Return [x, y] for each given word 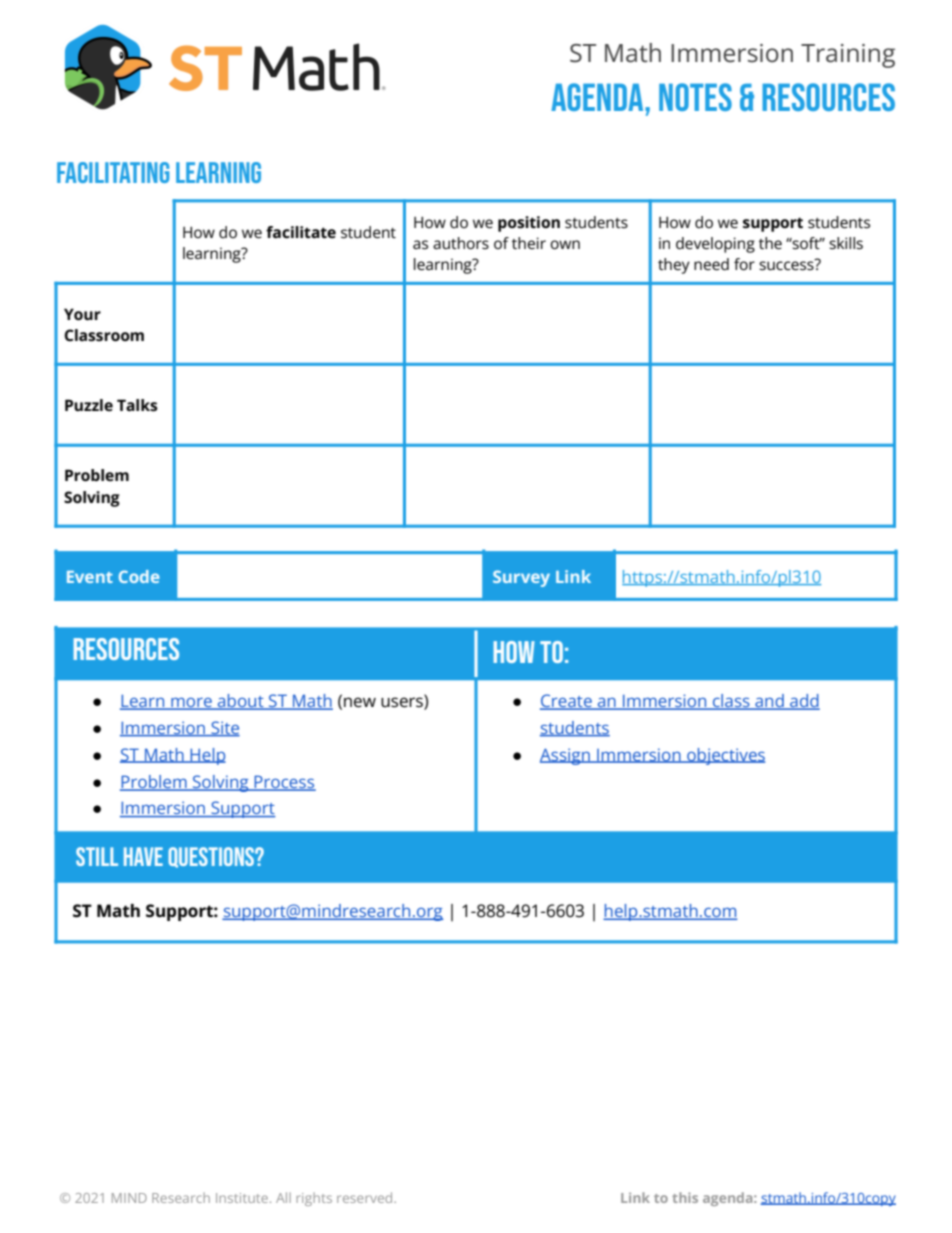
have [143, 856]
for [744, 264]
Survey [521, 578]
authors [461, 243]
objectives [725, 756]
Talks [137, 405]
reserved [366, 1197]
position [529, 224]
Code [139, 576]
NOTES [695, 97]
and [769, 702]
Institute [243, 1198]
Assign [566, 756]
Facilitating [113, 172]
